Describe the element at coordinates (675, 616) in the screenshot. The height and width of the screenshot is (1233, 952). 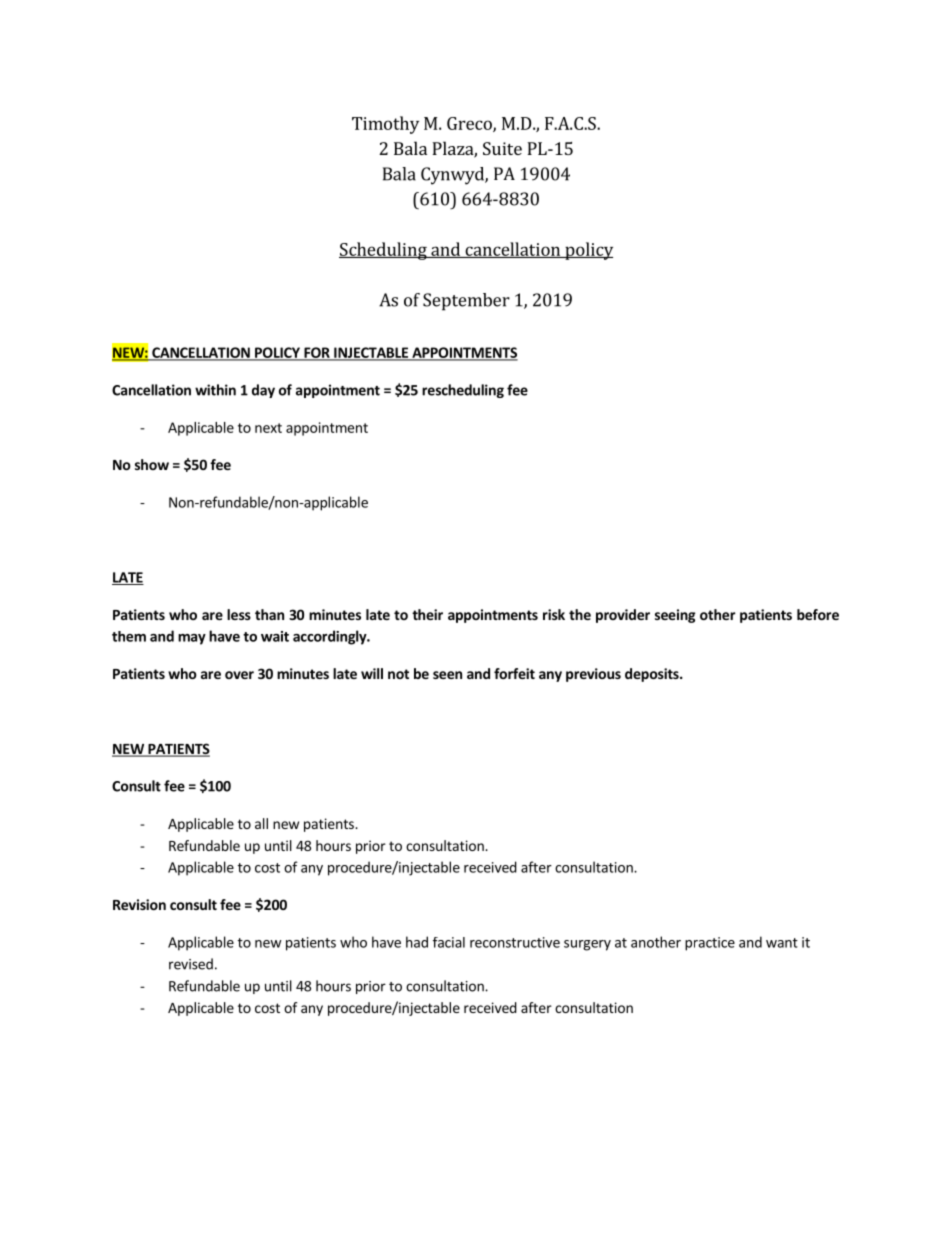
I see `seeing` at that location.
